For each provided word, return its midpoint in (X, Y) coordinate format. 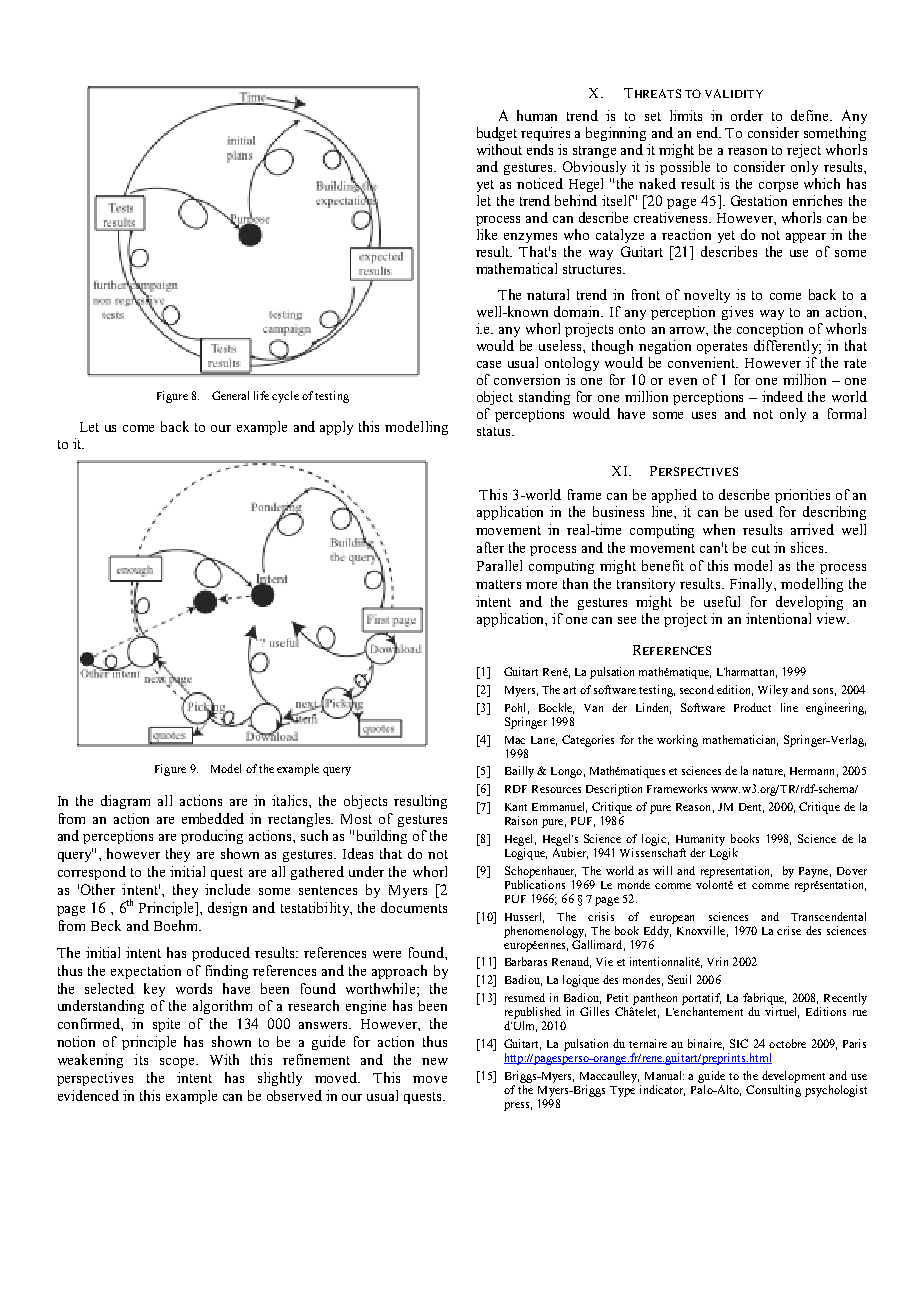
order (747, 115)
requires (545, 134)
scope (178, 1063)
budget (497, 134)
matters (498, 584)
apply (336, 428)
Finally (752, 585)
